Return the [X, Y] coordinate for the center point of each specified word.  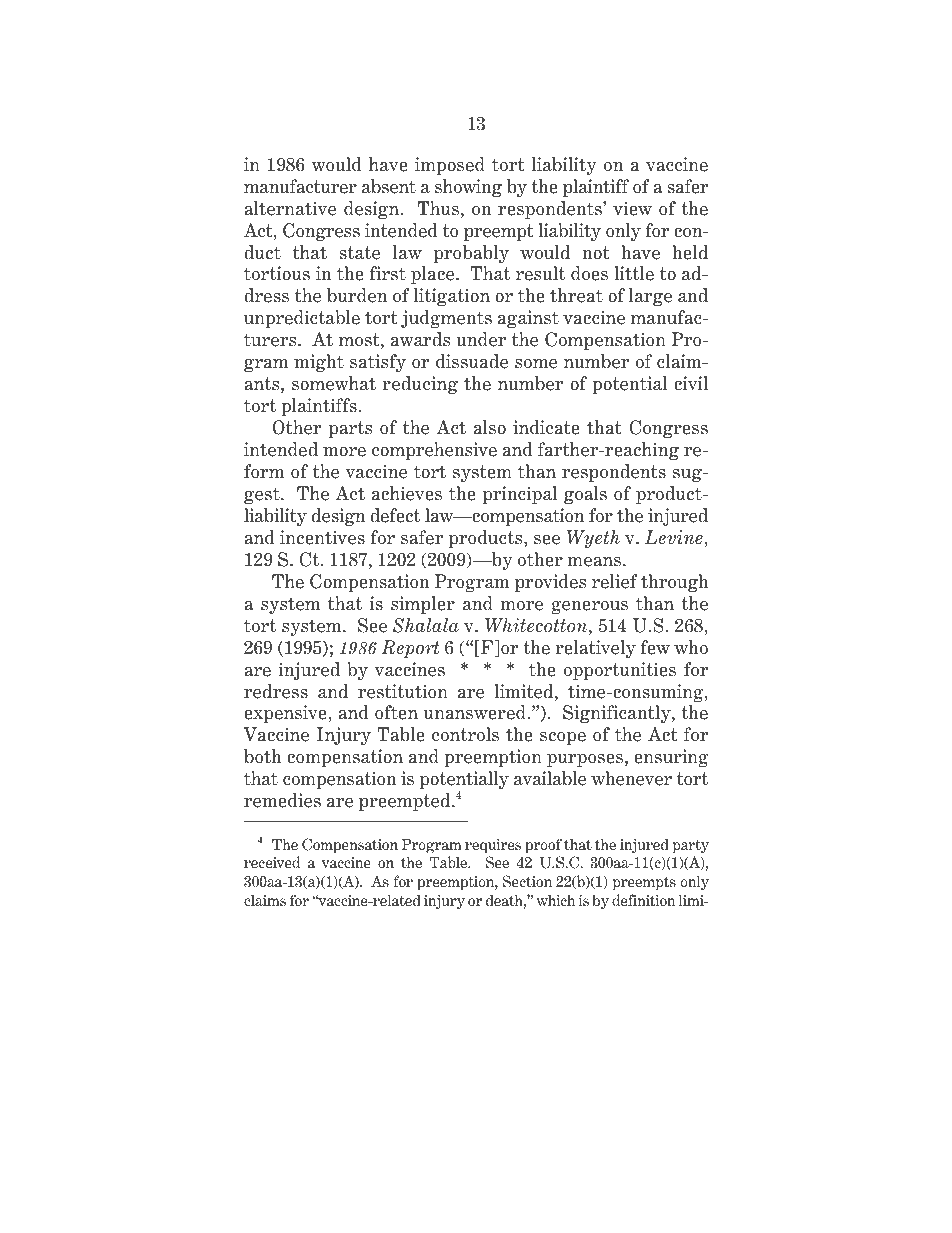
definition [643, 900]
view [632, 208]
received [272, 862]
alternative [290, 208]
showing [468, 188]
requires [493, 846]
